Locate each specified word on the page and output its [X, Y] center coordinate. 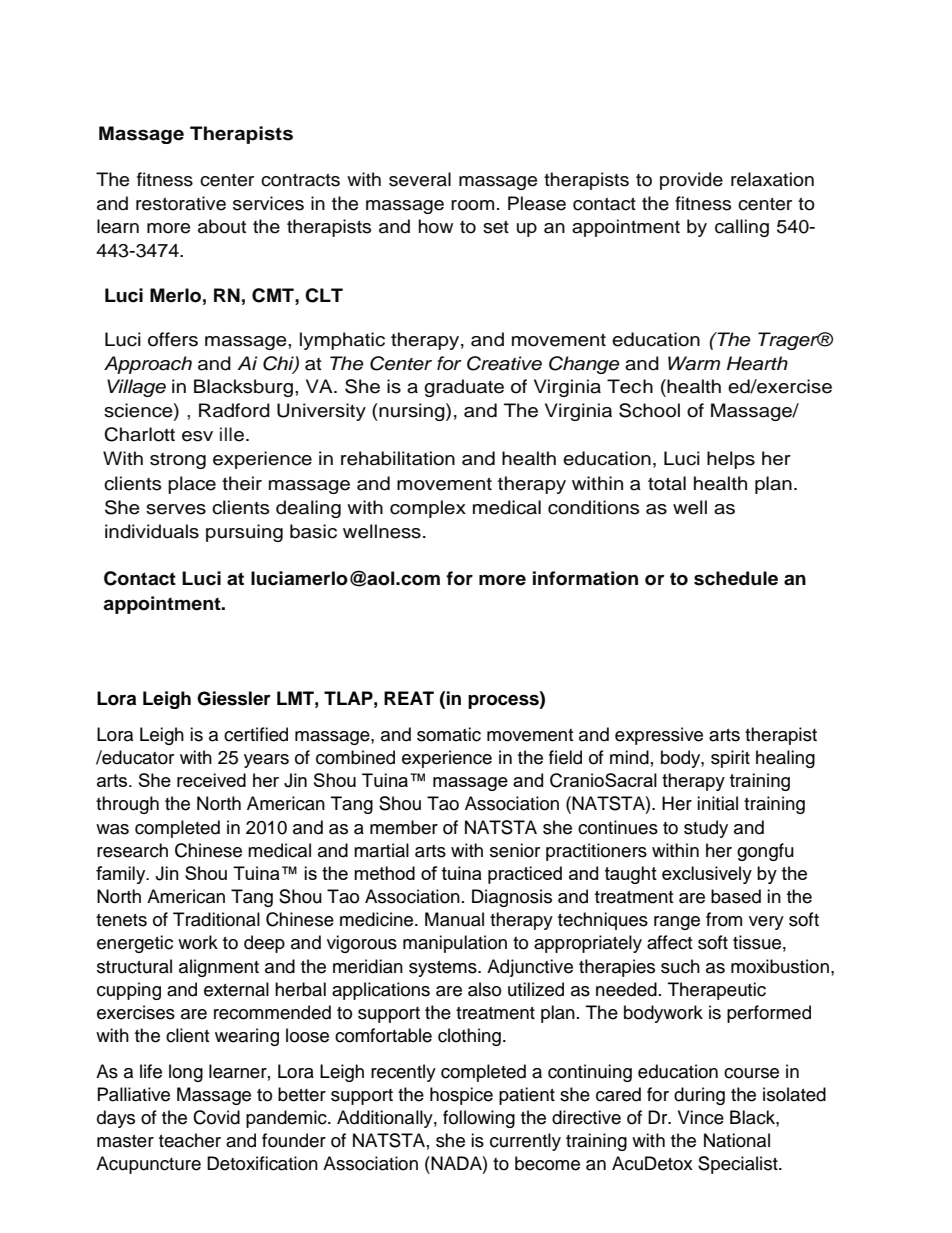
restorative [181, 203]
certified [256, 734]
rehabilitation [398, 458]
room [472, 205]
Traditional [216, 919]
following [479, 1119]
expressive [659, 736]
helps [731, 460]
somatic [449, 734]
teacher [190, 1140]
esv [197, 436]
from [724, 919]
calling [742, 228]
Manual [454, 919]
